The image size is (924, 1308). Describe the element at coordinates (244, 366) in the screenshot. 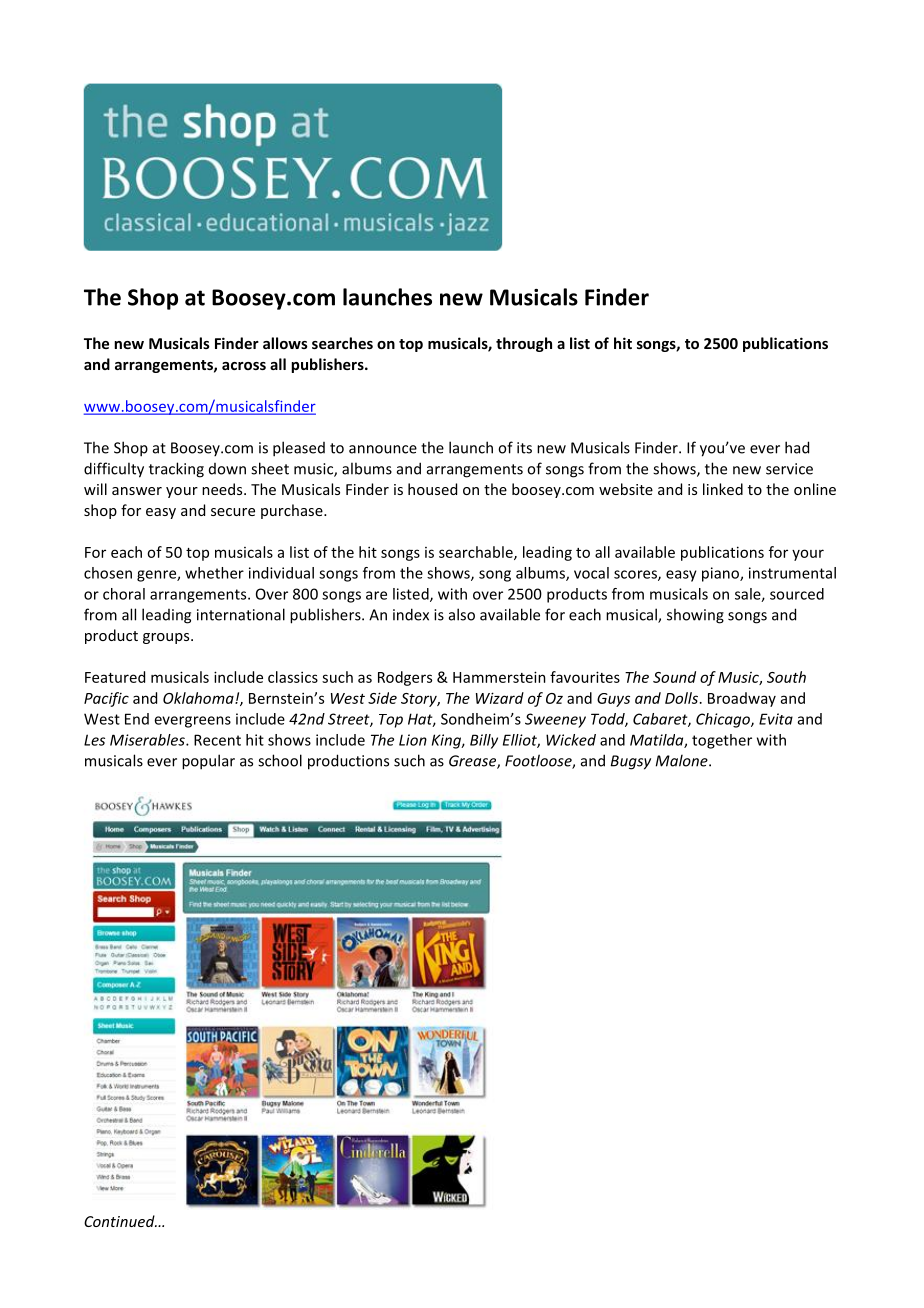

I see `across` at that location.
